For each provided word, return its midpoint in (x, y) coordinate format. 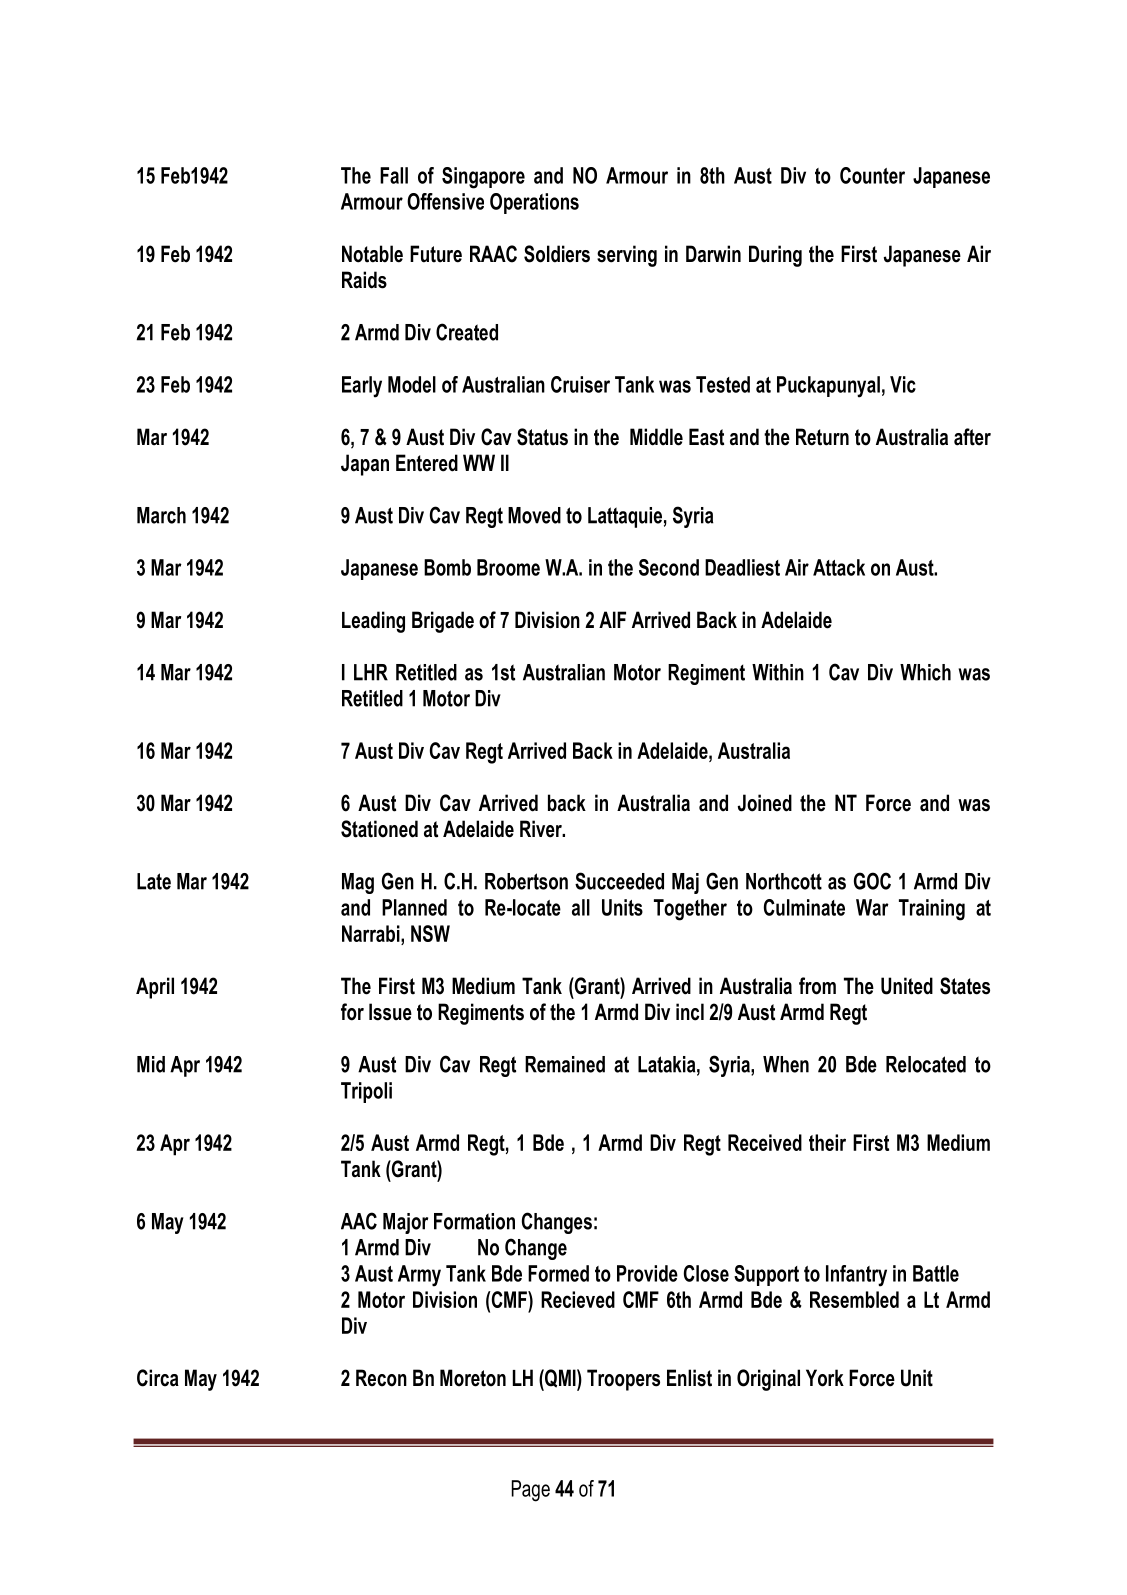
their (827, 1142)
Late (154, 881)
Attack (839, 567)
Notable (372, 254)
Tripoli (366, 1092)
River (542, 829)
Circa (158, 1378)
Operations (534, 203)
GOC (872, 881)
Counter (872, 175)
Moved (534, 515)
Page (531, 1491)
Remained (565, 1064)
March (161, 515)
